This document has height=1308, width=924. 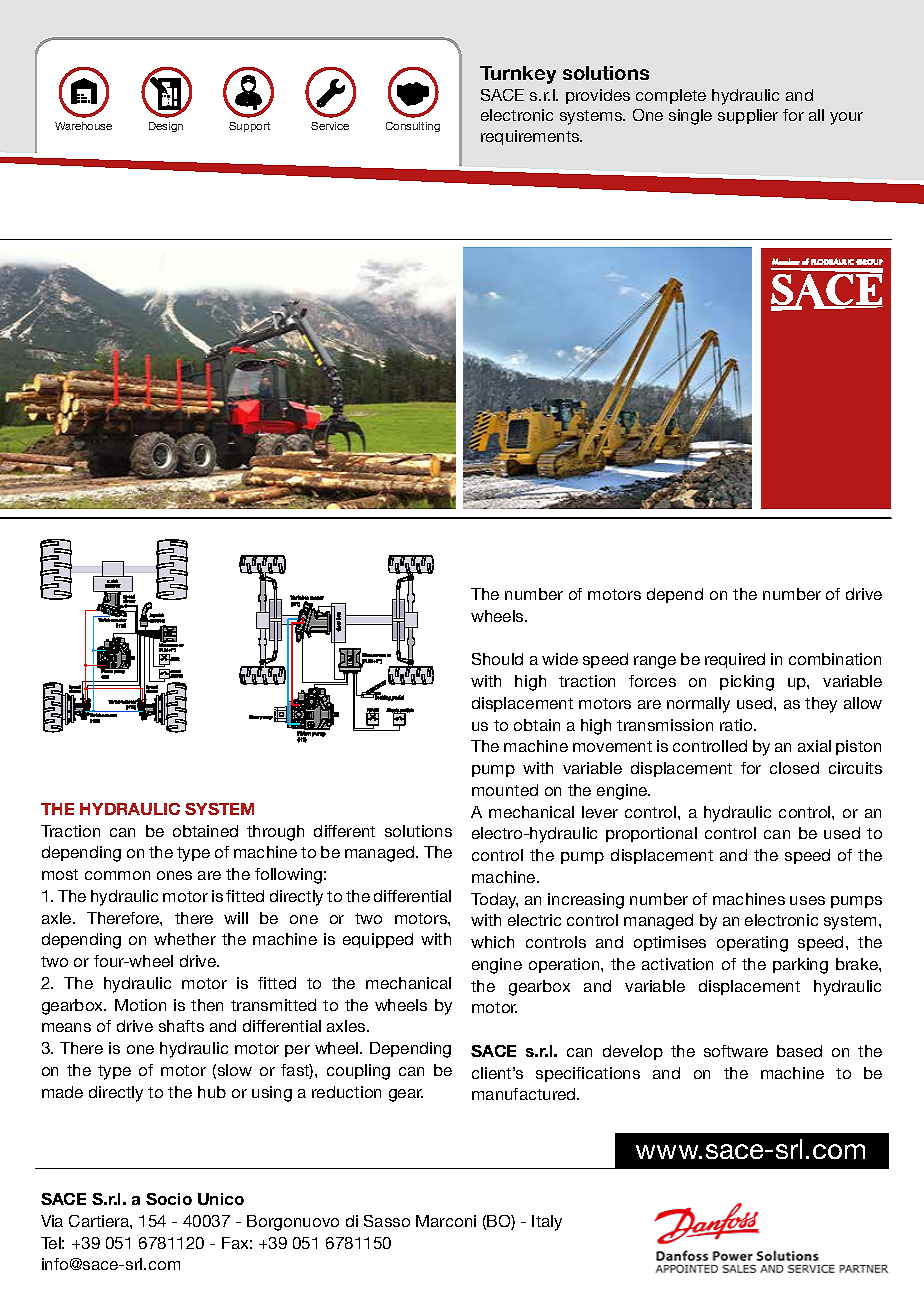 I want to click on Consulting, so click(x=413, y=127).
